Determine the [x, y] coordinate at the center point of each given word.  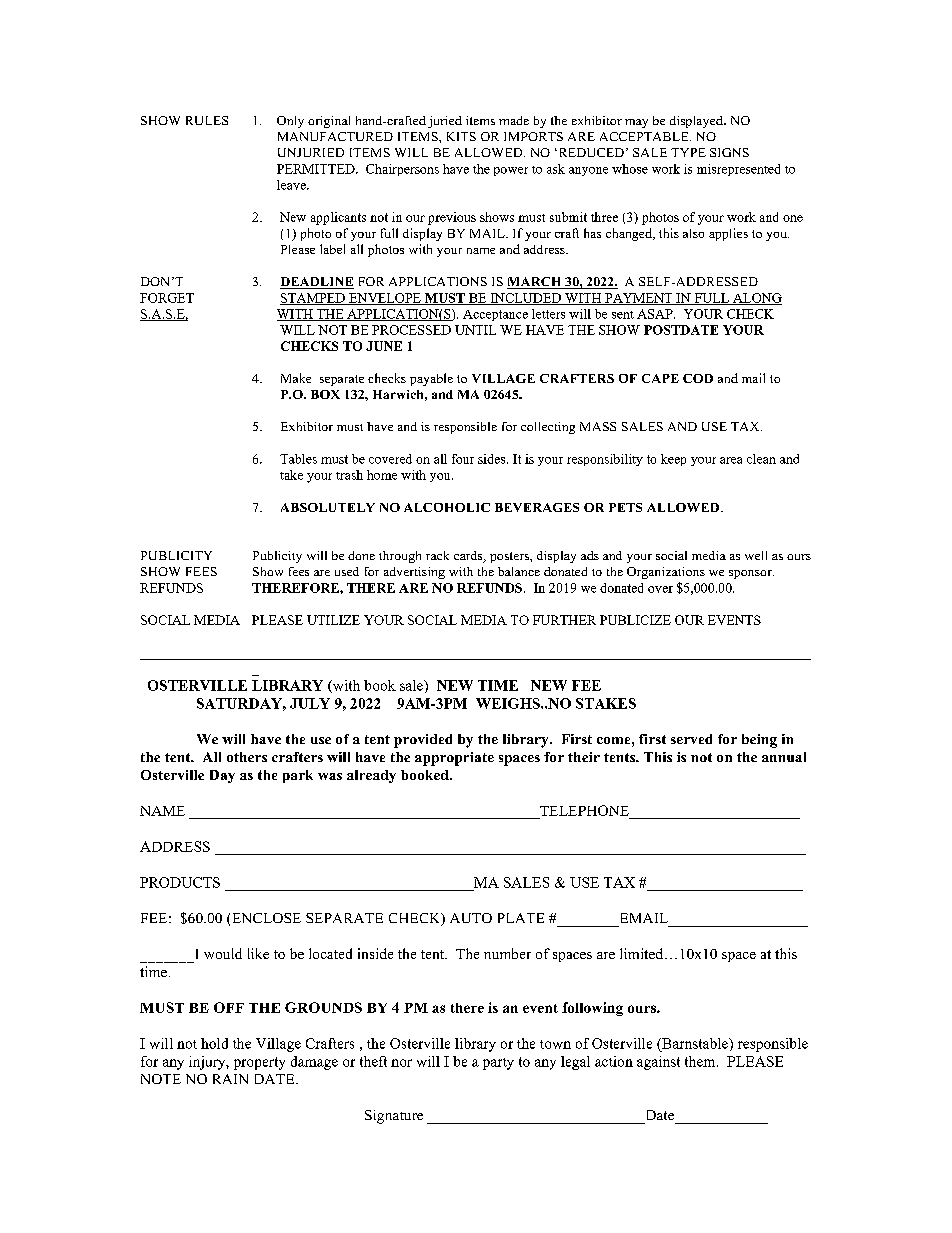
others [247, 757]
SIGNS [729, 152]
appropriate [454, 759]
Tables [298, 459]
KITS [461, 136]
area [731, 460]
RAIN [230, 1079]
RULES [207, 120]
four [463, 459]
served [691, 739]
